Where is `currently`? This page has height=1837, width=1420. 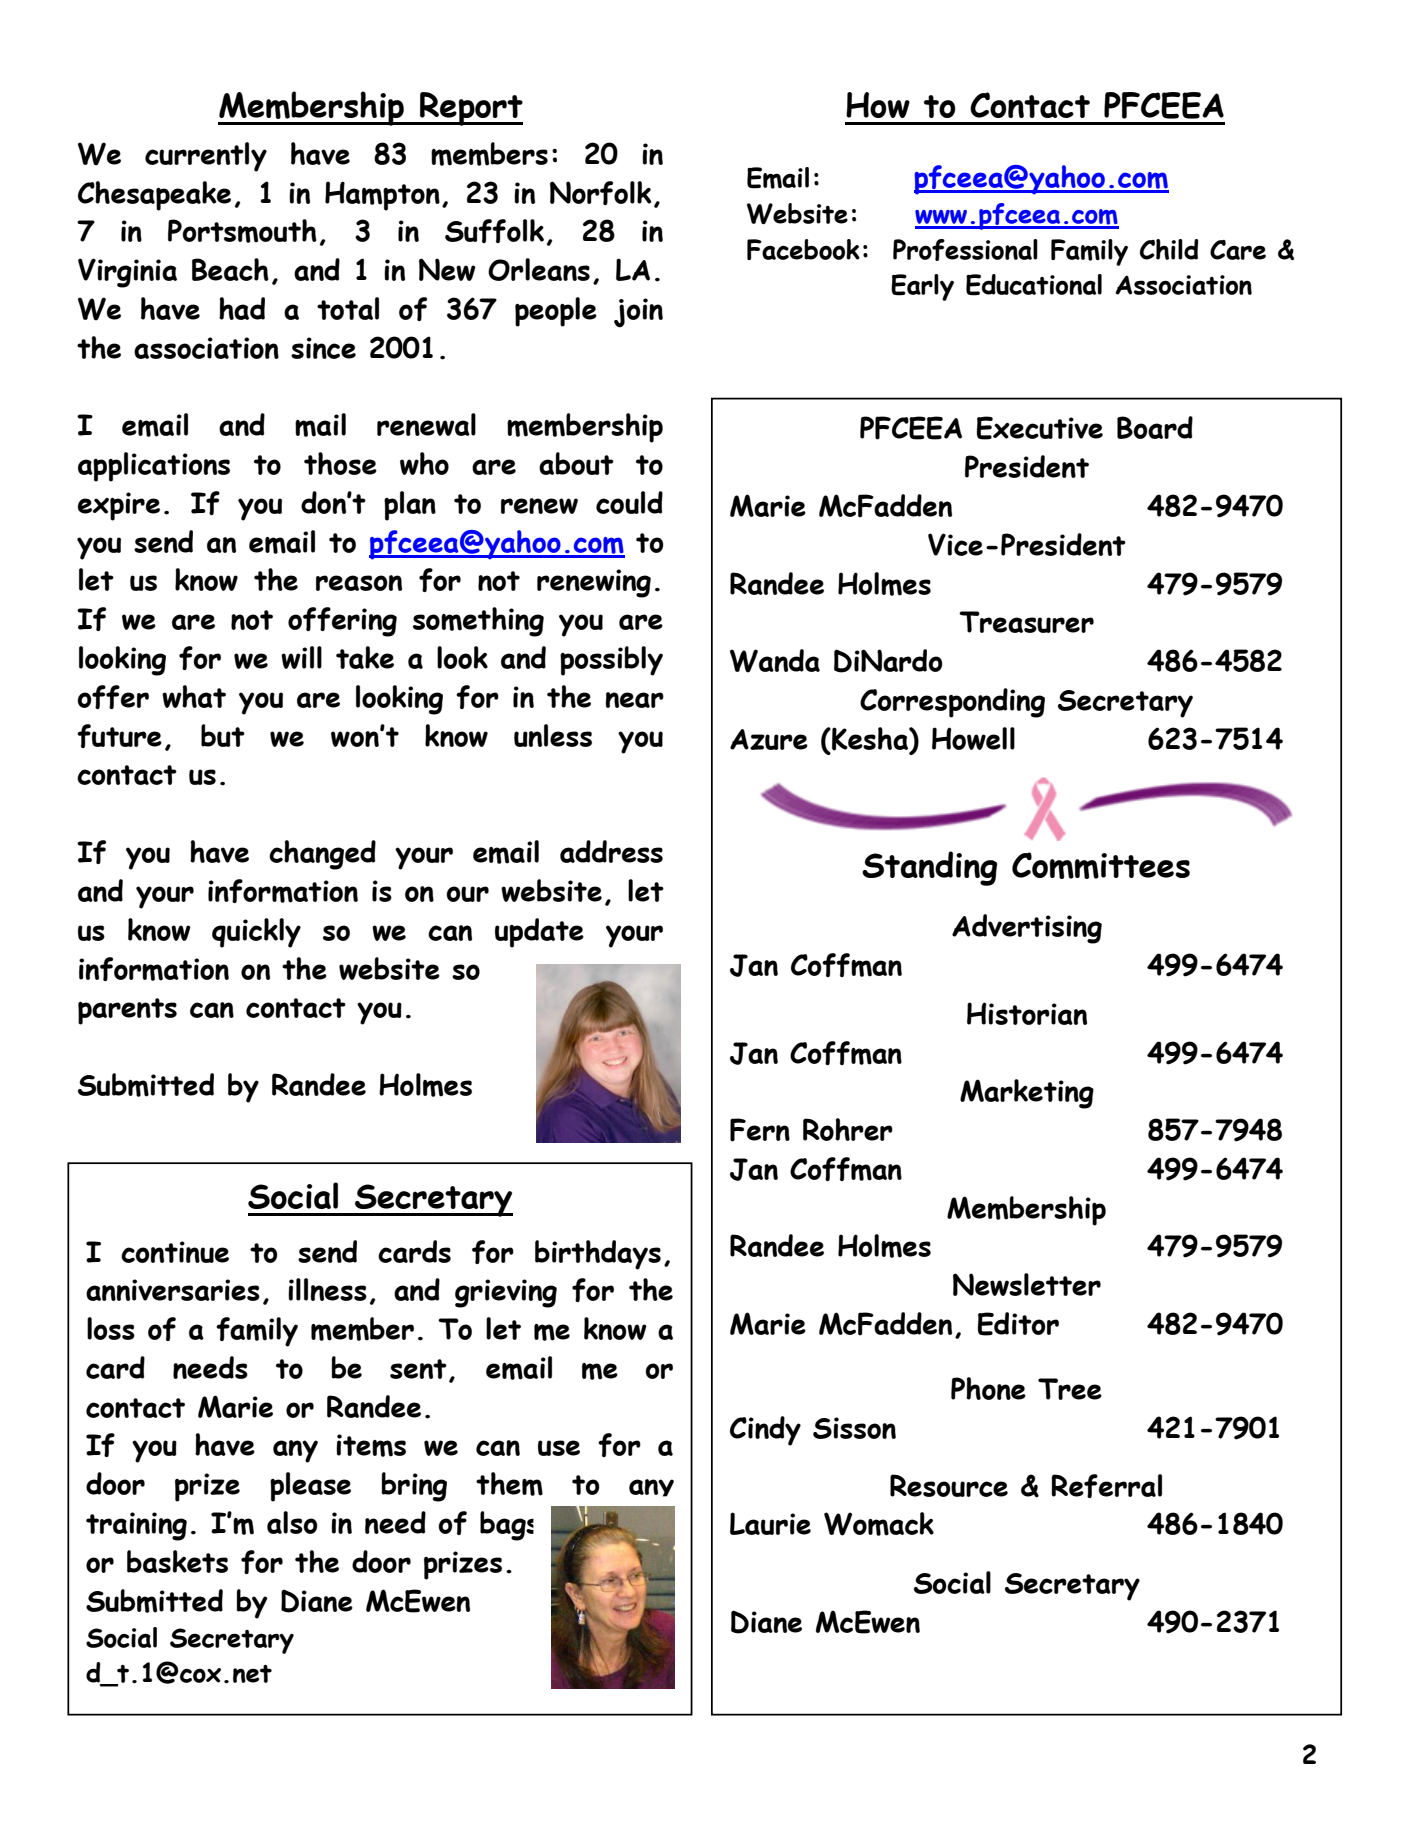 currently is located at coordinates (206, 157).
